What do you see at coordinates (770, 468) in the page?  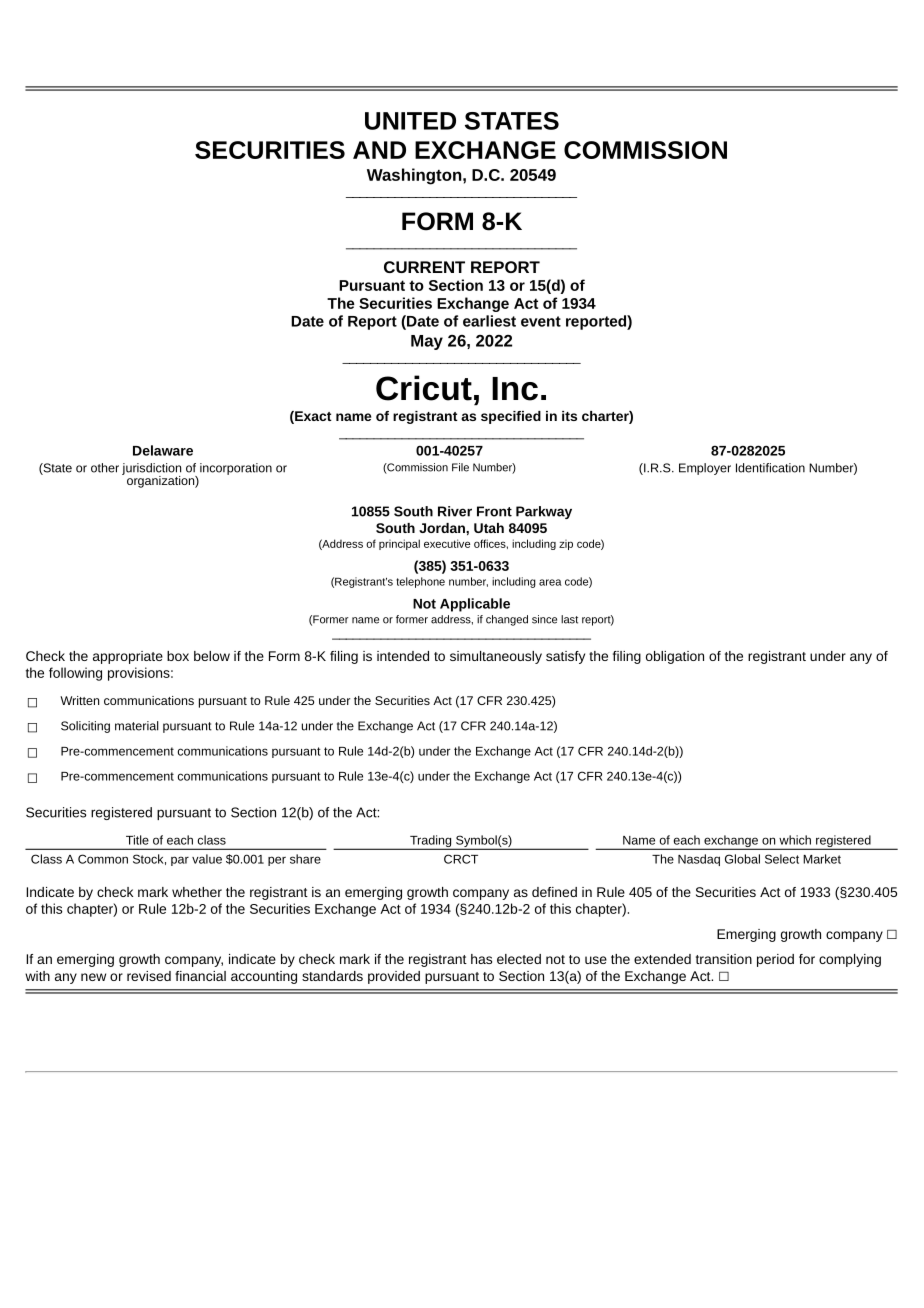 I see `Identification` at bounding box center [770, 468].
